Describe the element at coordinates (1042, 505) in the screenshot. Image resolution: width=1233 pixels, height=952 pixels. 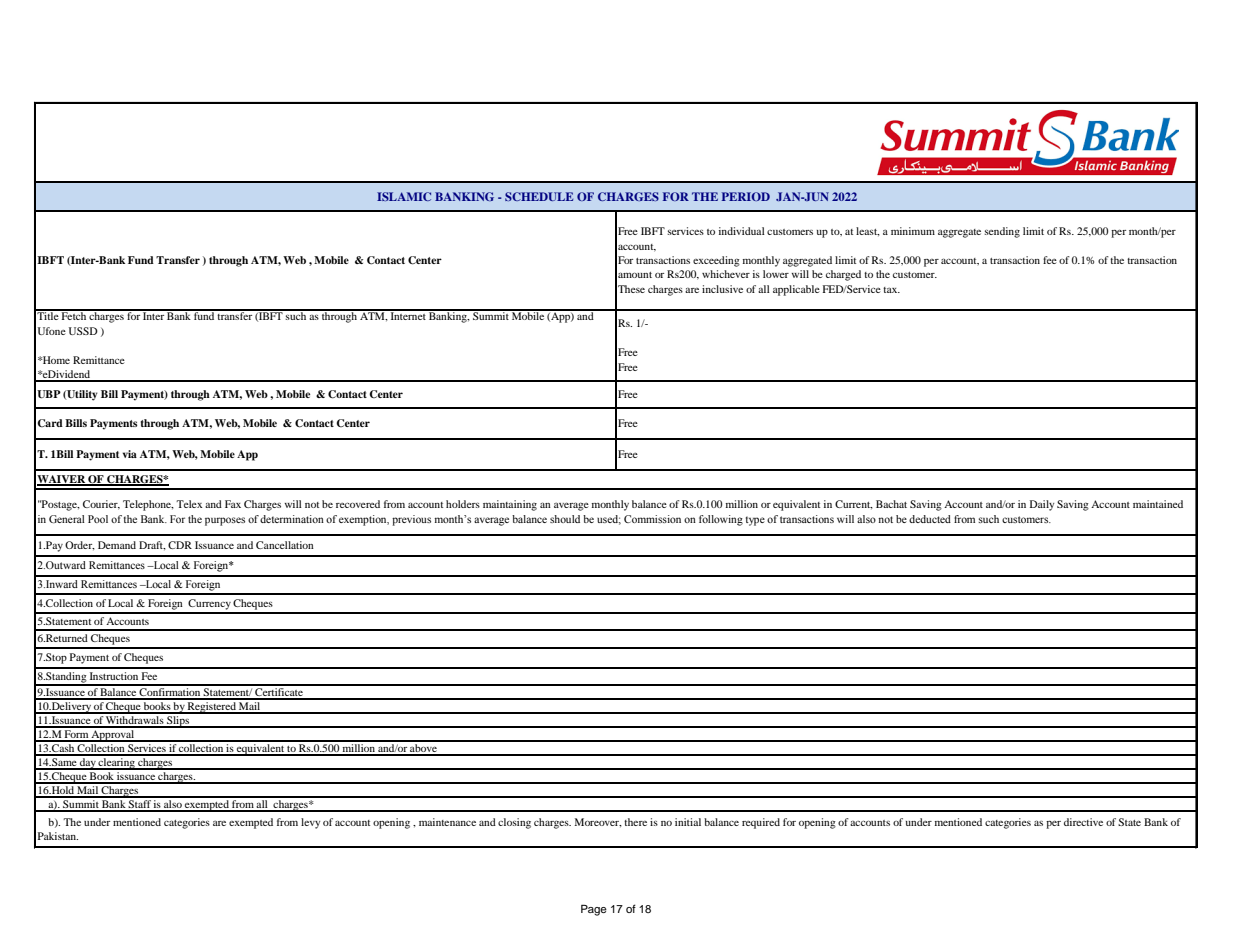
I see `Daily` at that location.
